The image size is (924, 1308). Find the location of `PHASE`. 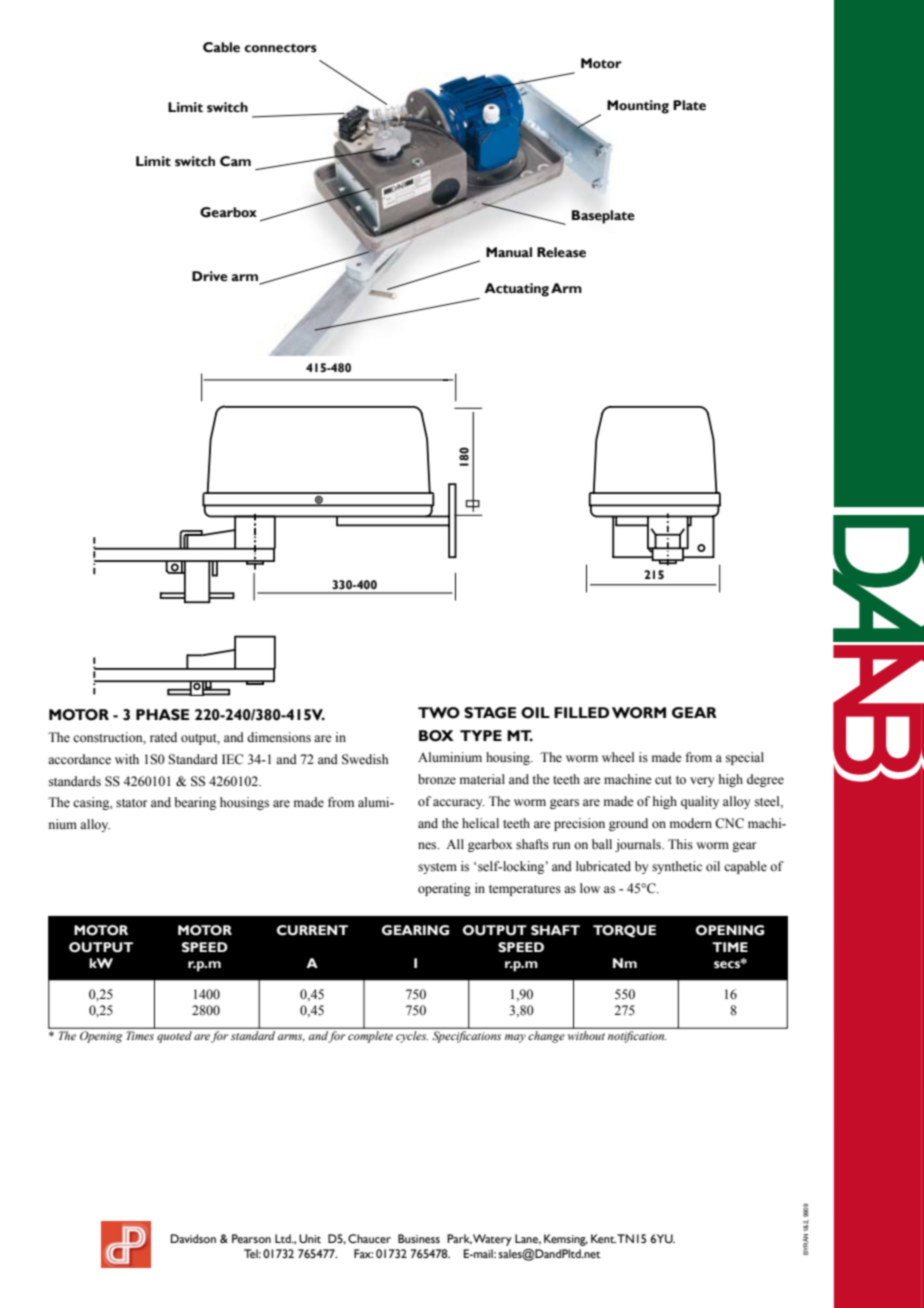

PHASE is located at coordinates (162, 715).
